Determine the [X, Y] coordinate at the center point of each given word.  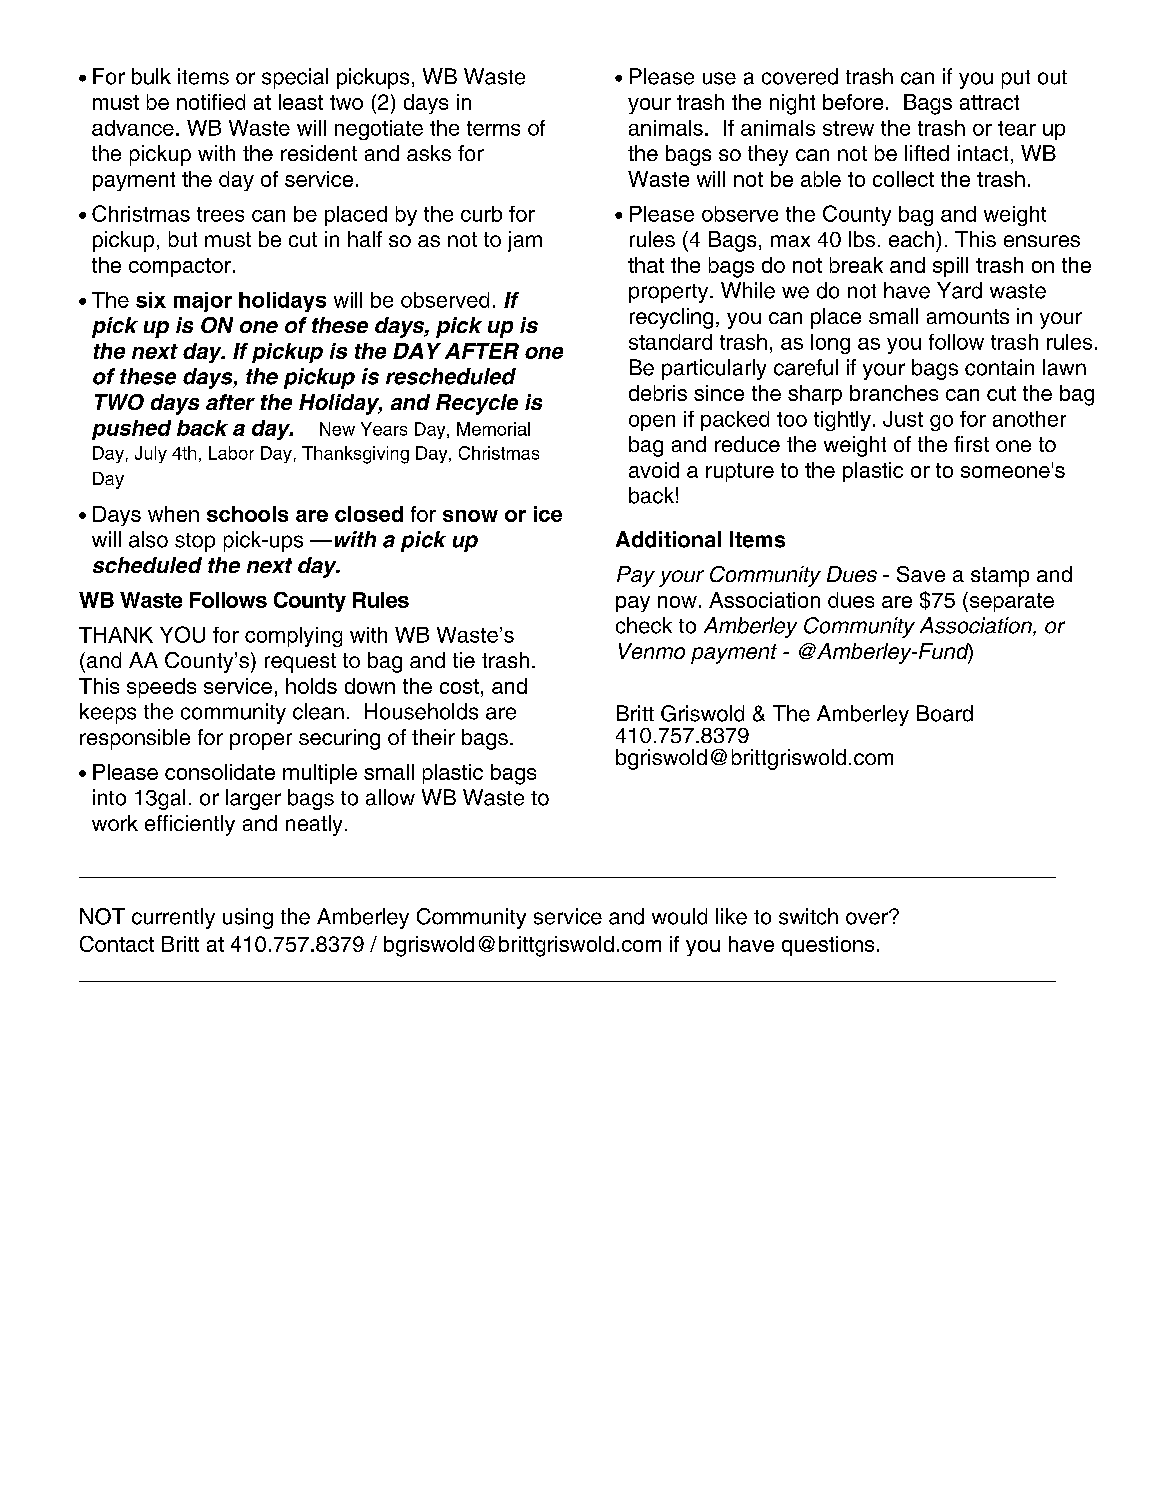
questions [828, 946]
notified [211, 102]
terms [493, 128]
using [248, 918]
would [679, 916]
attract [989, 102]
